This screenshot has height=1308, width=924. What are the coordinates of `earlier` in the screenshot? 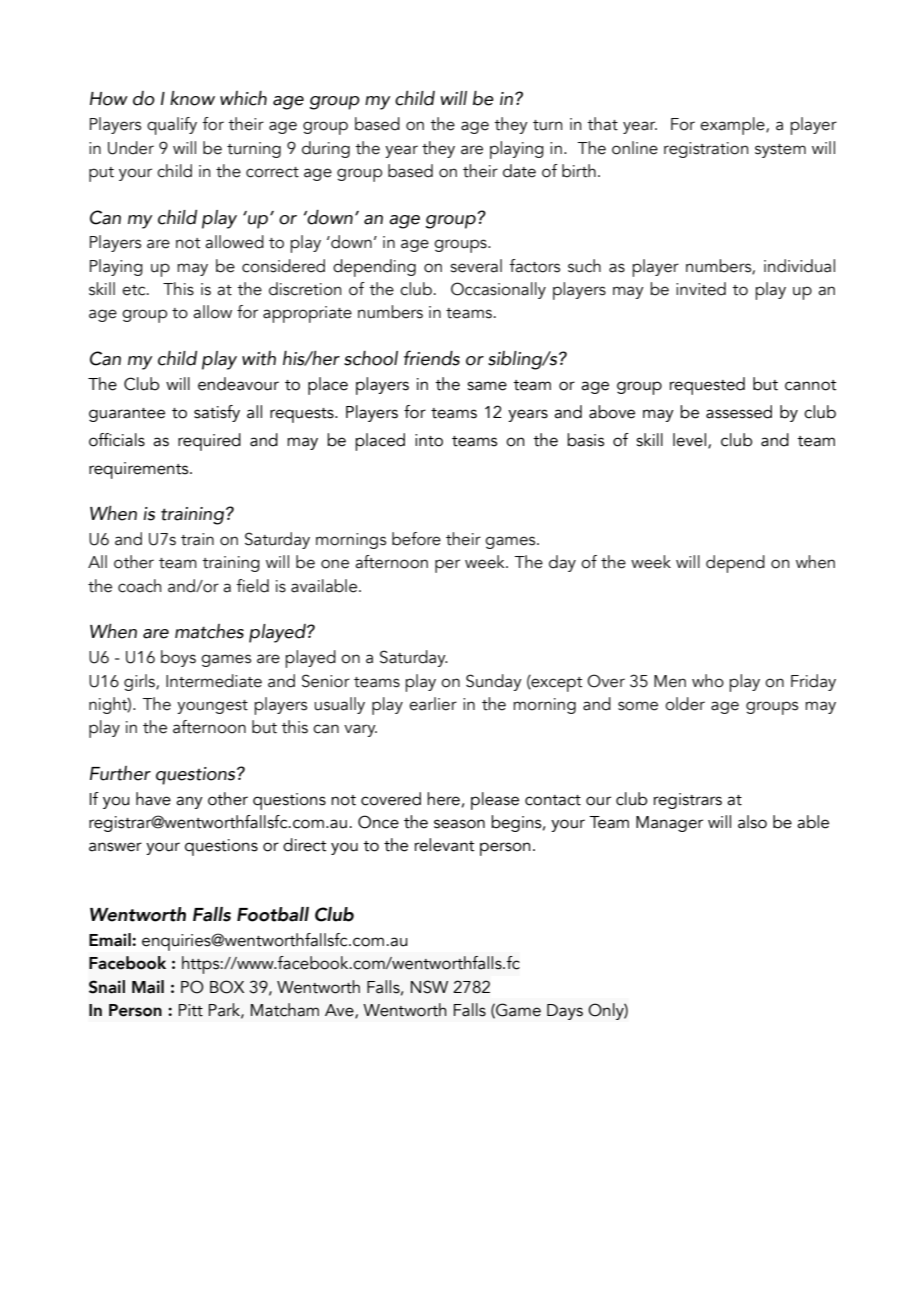 It's located at (433, 704).
